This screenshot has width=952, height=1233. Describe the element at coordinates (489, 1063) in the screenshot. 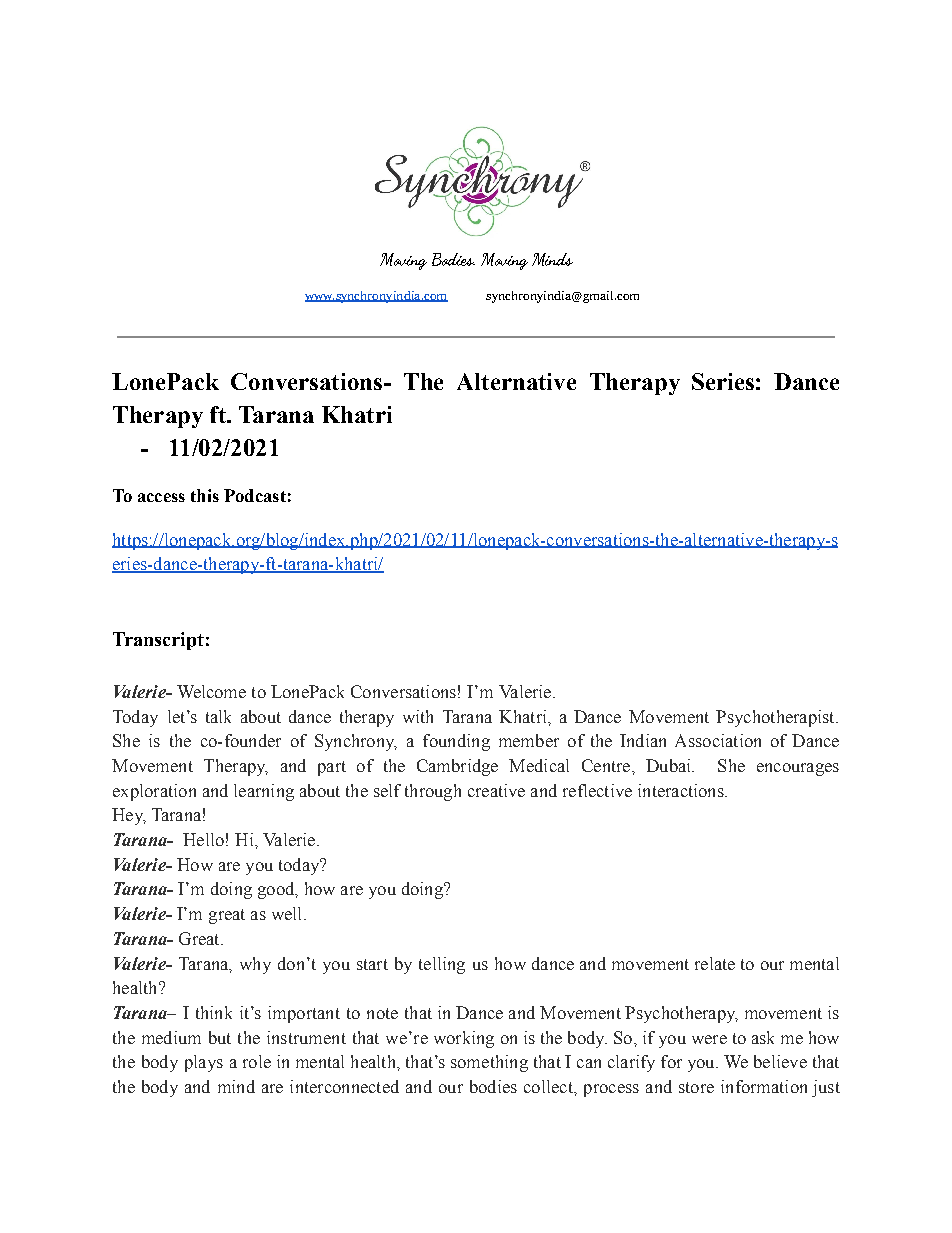

I see `something` at that location.
